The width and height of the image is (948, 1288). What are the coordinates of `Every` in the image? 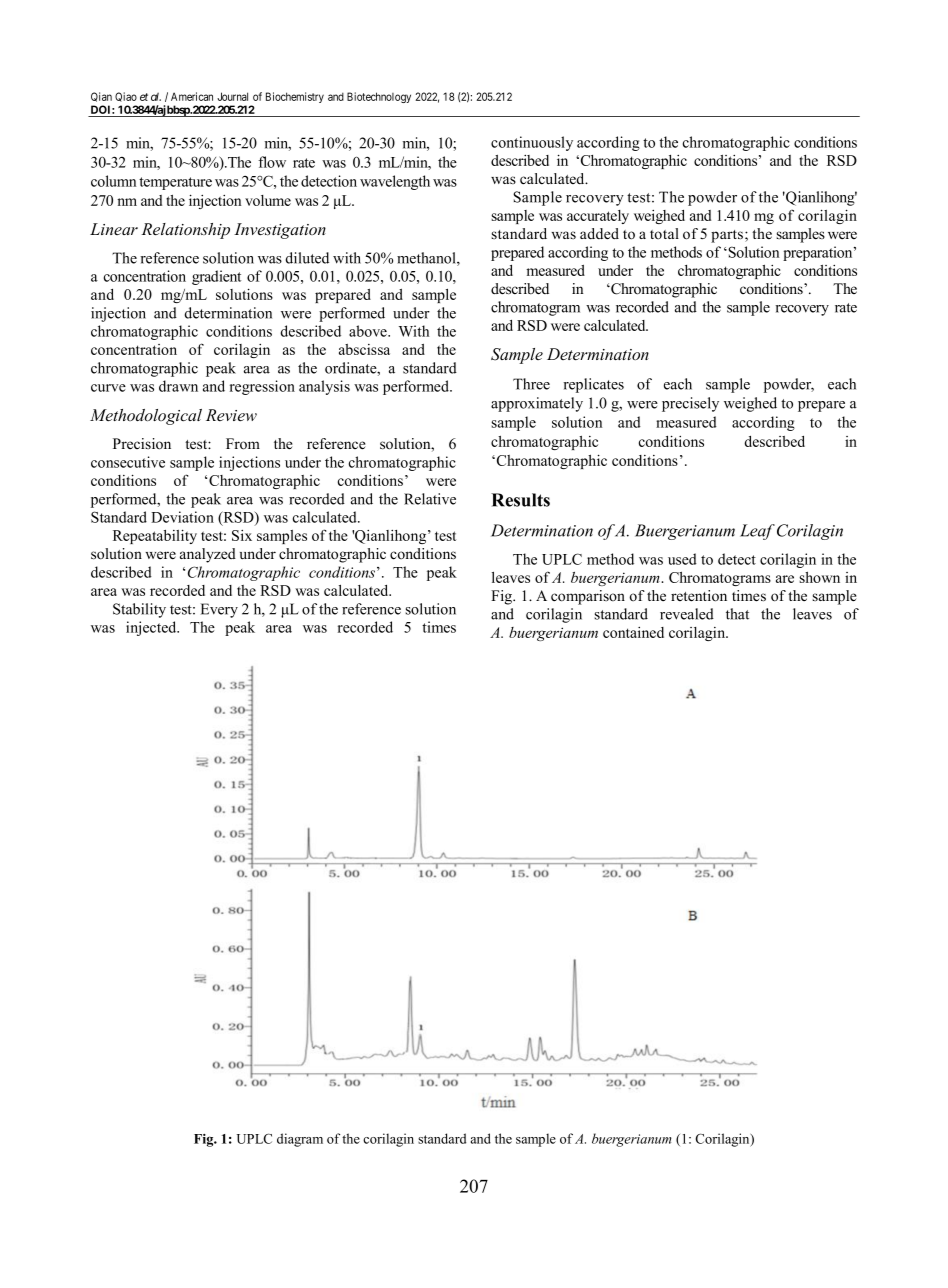 It's located at (219, 610).
